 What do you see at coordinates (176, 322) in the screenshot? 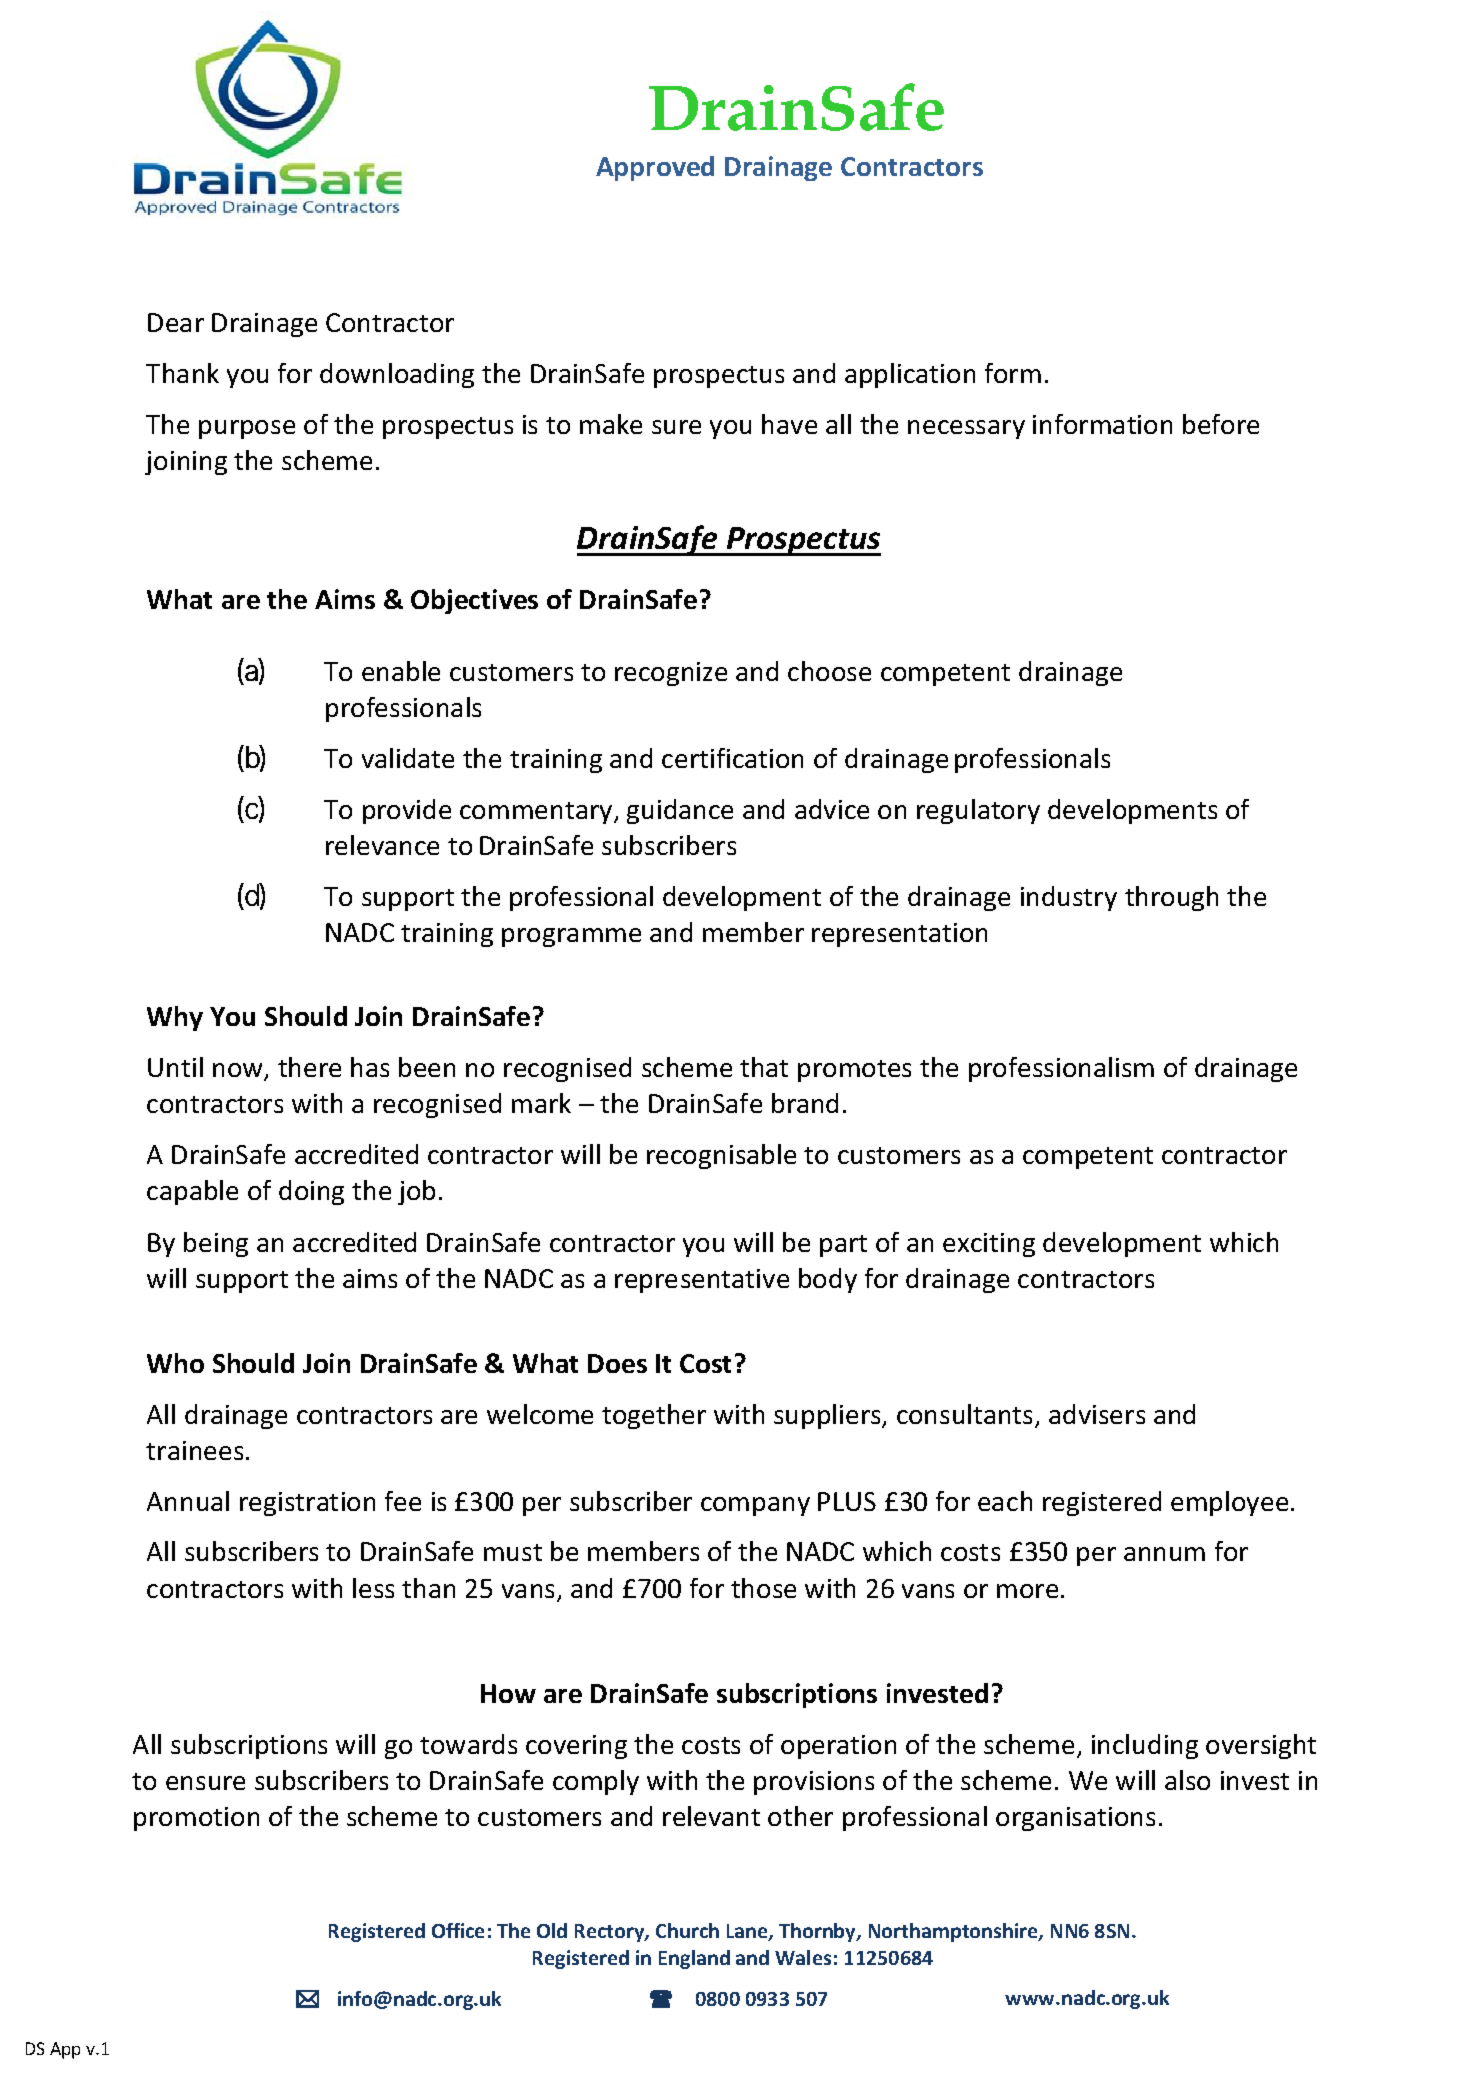
I see `Dear` at bounding box center [176, 322].
